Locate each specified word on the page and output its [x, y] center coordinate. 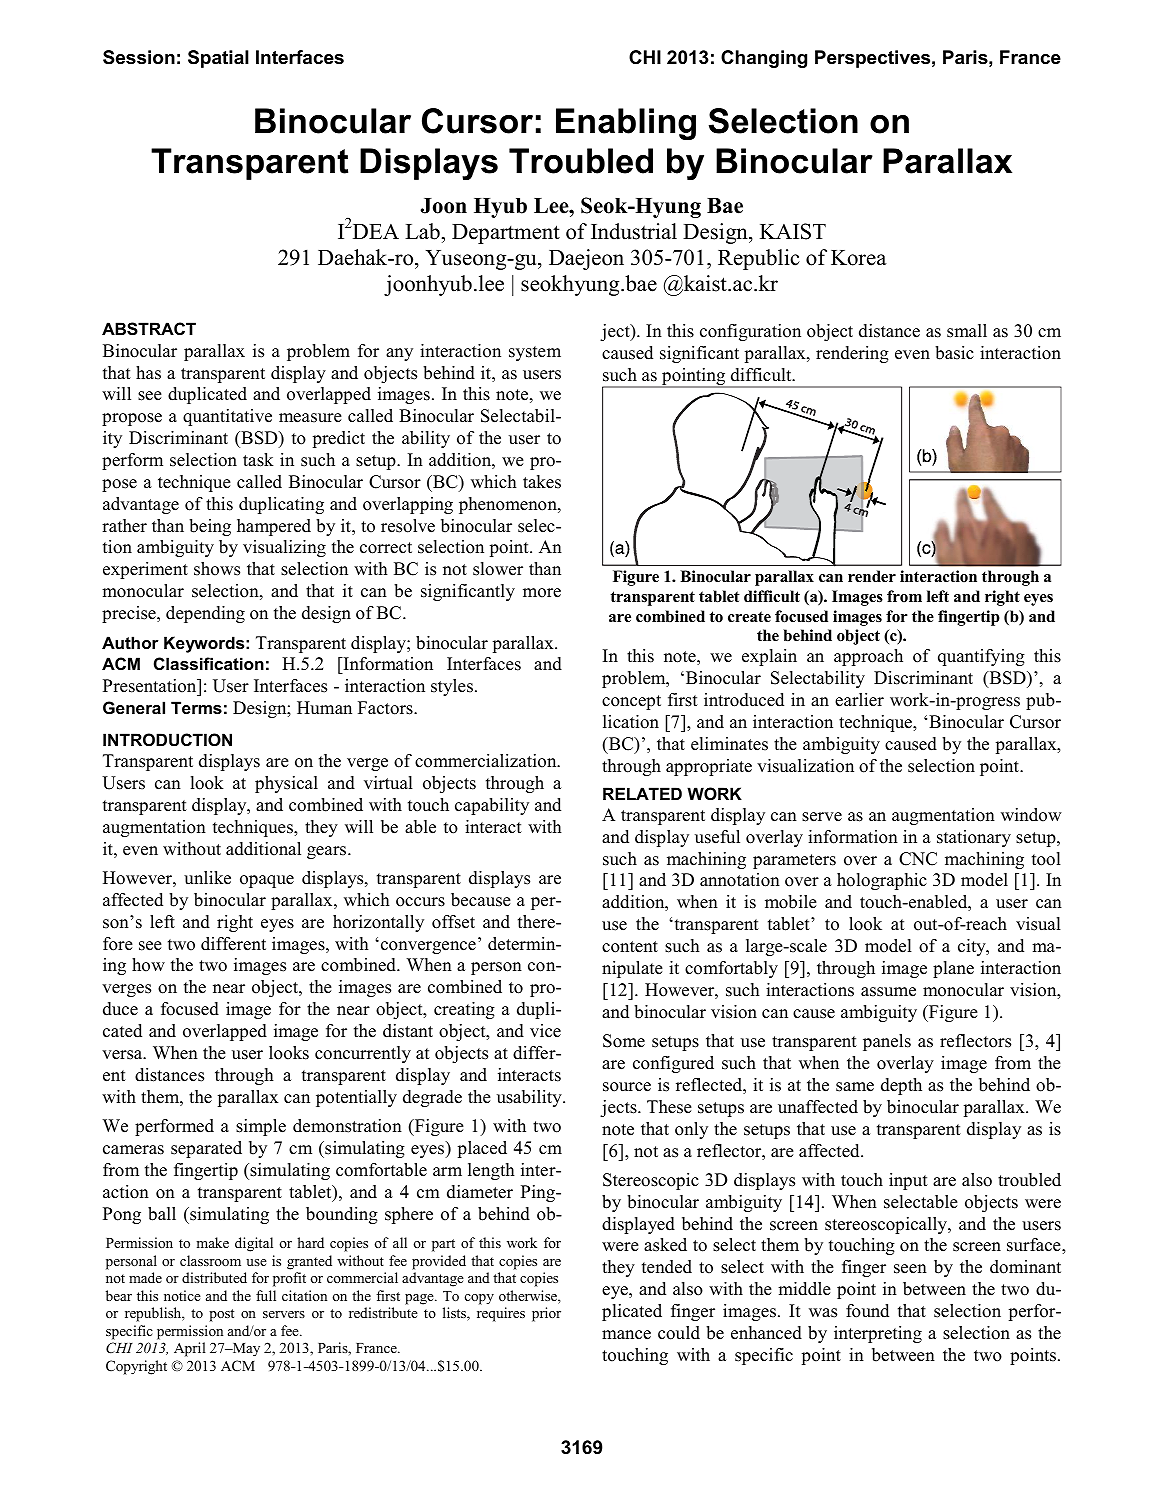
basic [954, 353]
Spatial [218, 59]
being [210, 527]
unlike [207, 878]
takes [542, 482]
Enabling [626, 124]
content [630, 947]
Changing [764, 59]
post [221, 1315]
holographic [882, 881]
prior [546, 1314]
